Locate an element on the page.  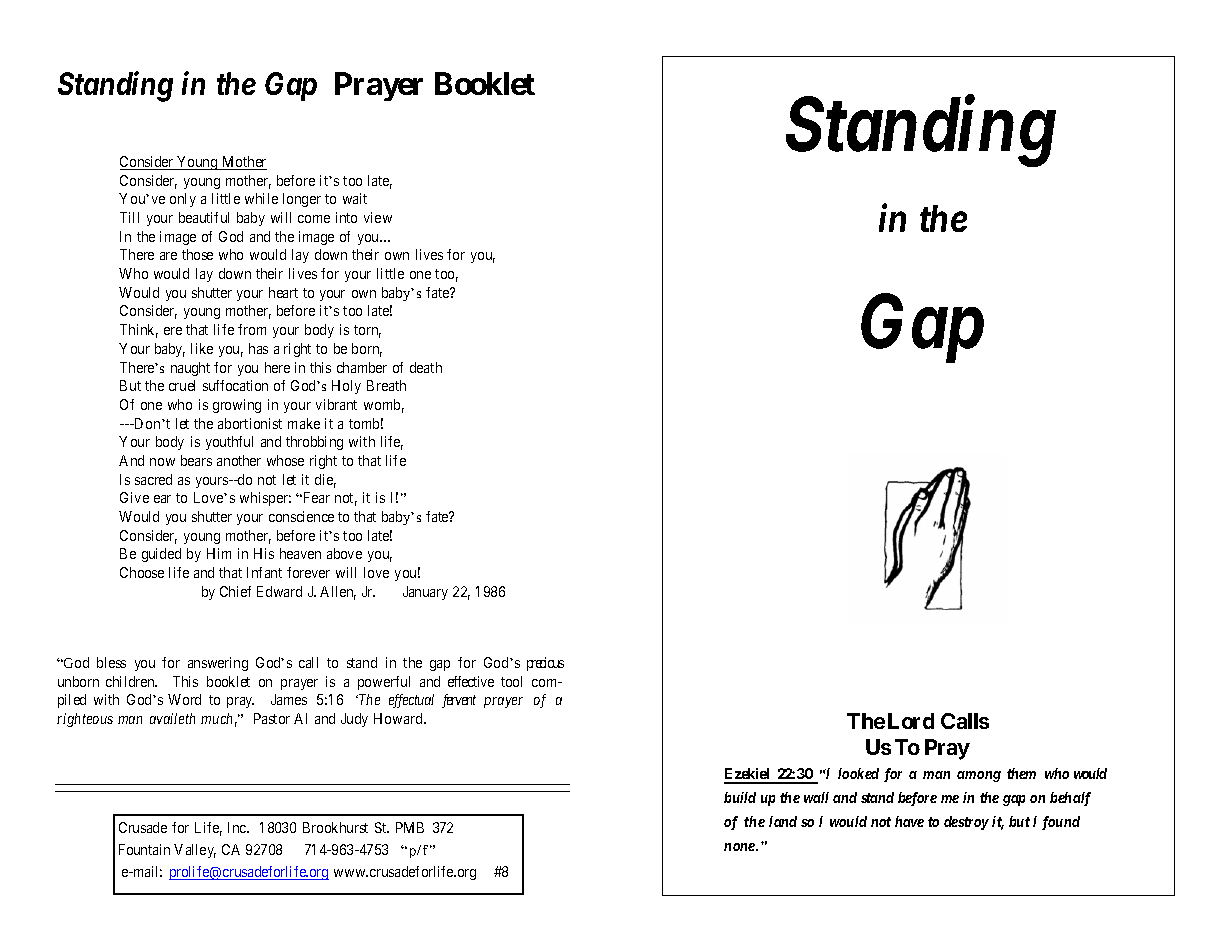
beautiful is located at coordinates (204, 217).
